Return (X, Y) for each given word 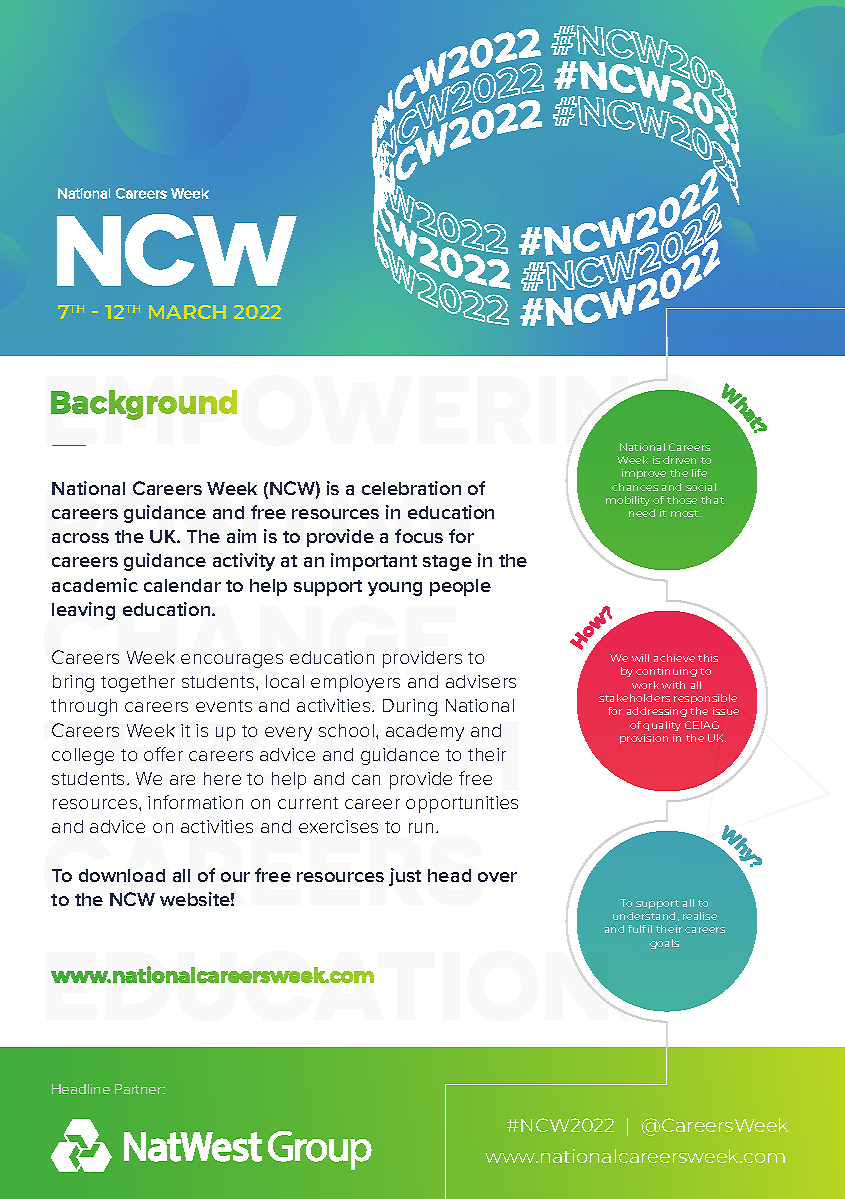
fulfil (640, 929)
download (122, 875)
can (366, 780)
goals (664, 944)
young (395, 589)
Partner (139, 1089)
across (80, 538)
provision (644, 739)
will (640, 658)
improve (644, 474)
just (405, 877)
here (222, 778)
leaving (83, 611)
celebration (411, 488)
